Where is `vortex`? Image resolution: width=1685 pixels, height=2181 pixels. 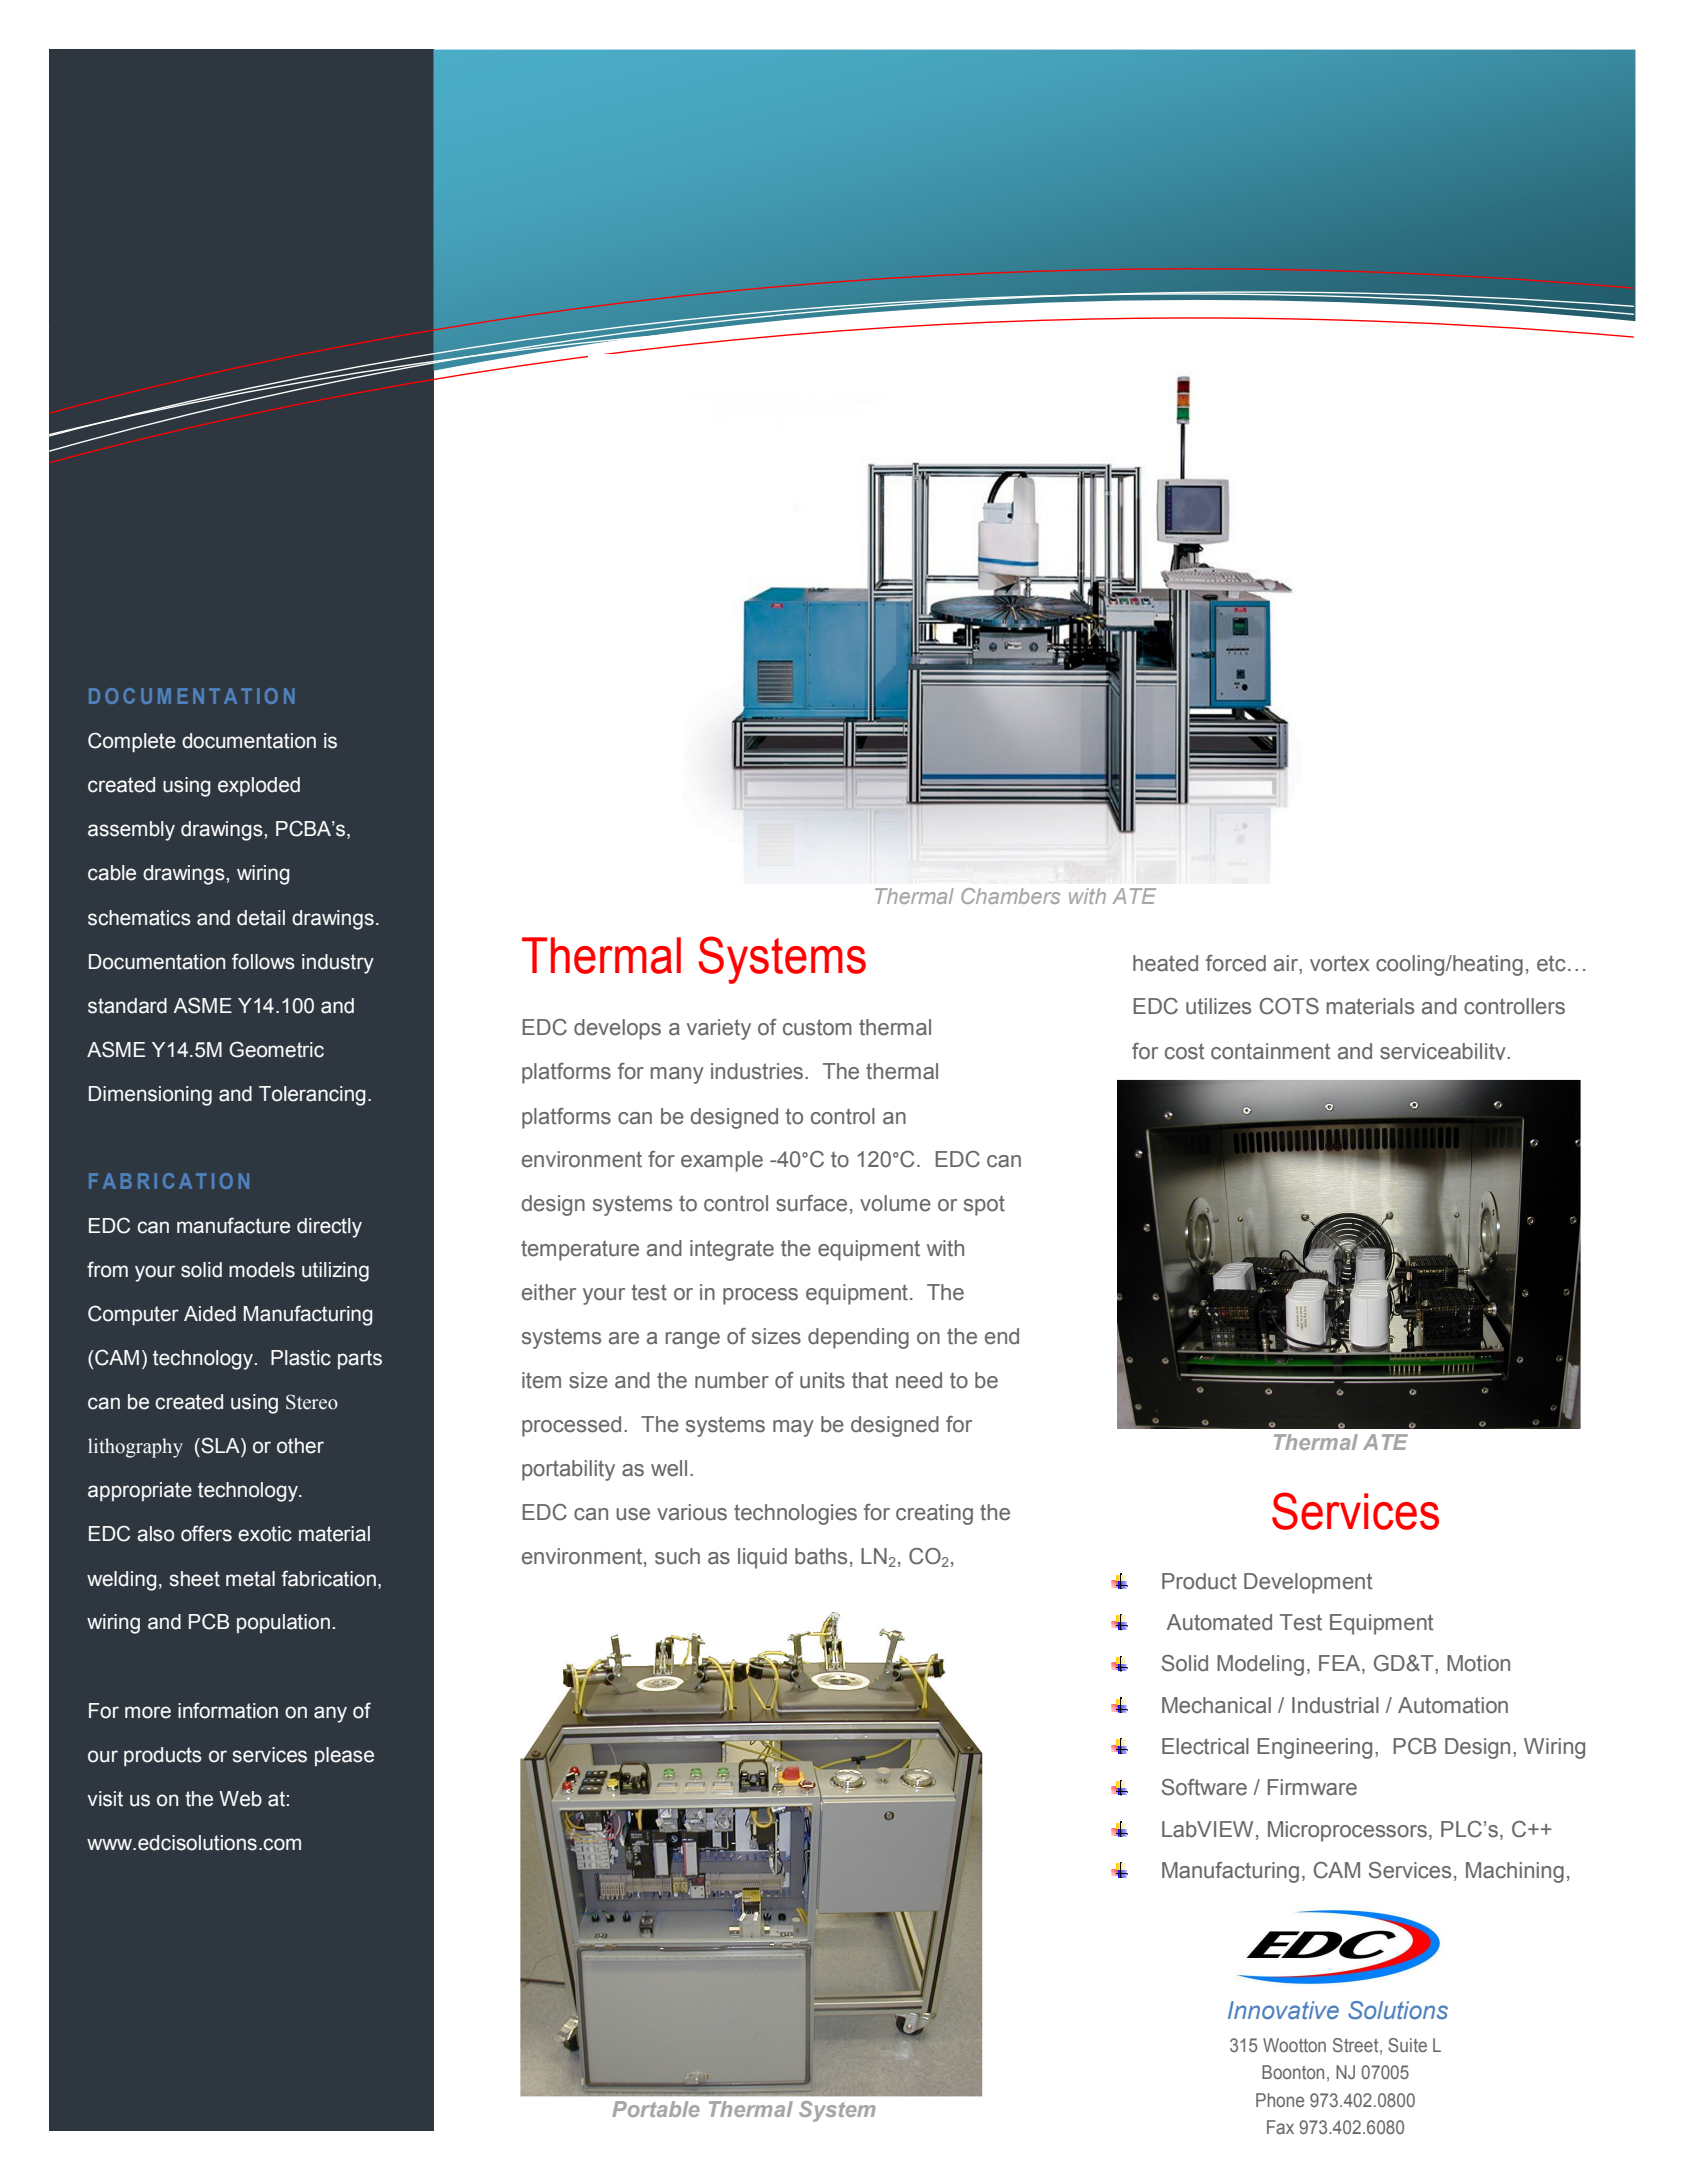 vortex is located at coordinates (1339, 963).
